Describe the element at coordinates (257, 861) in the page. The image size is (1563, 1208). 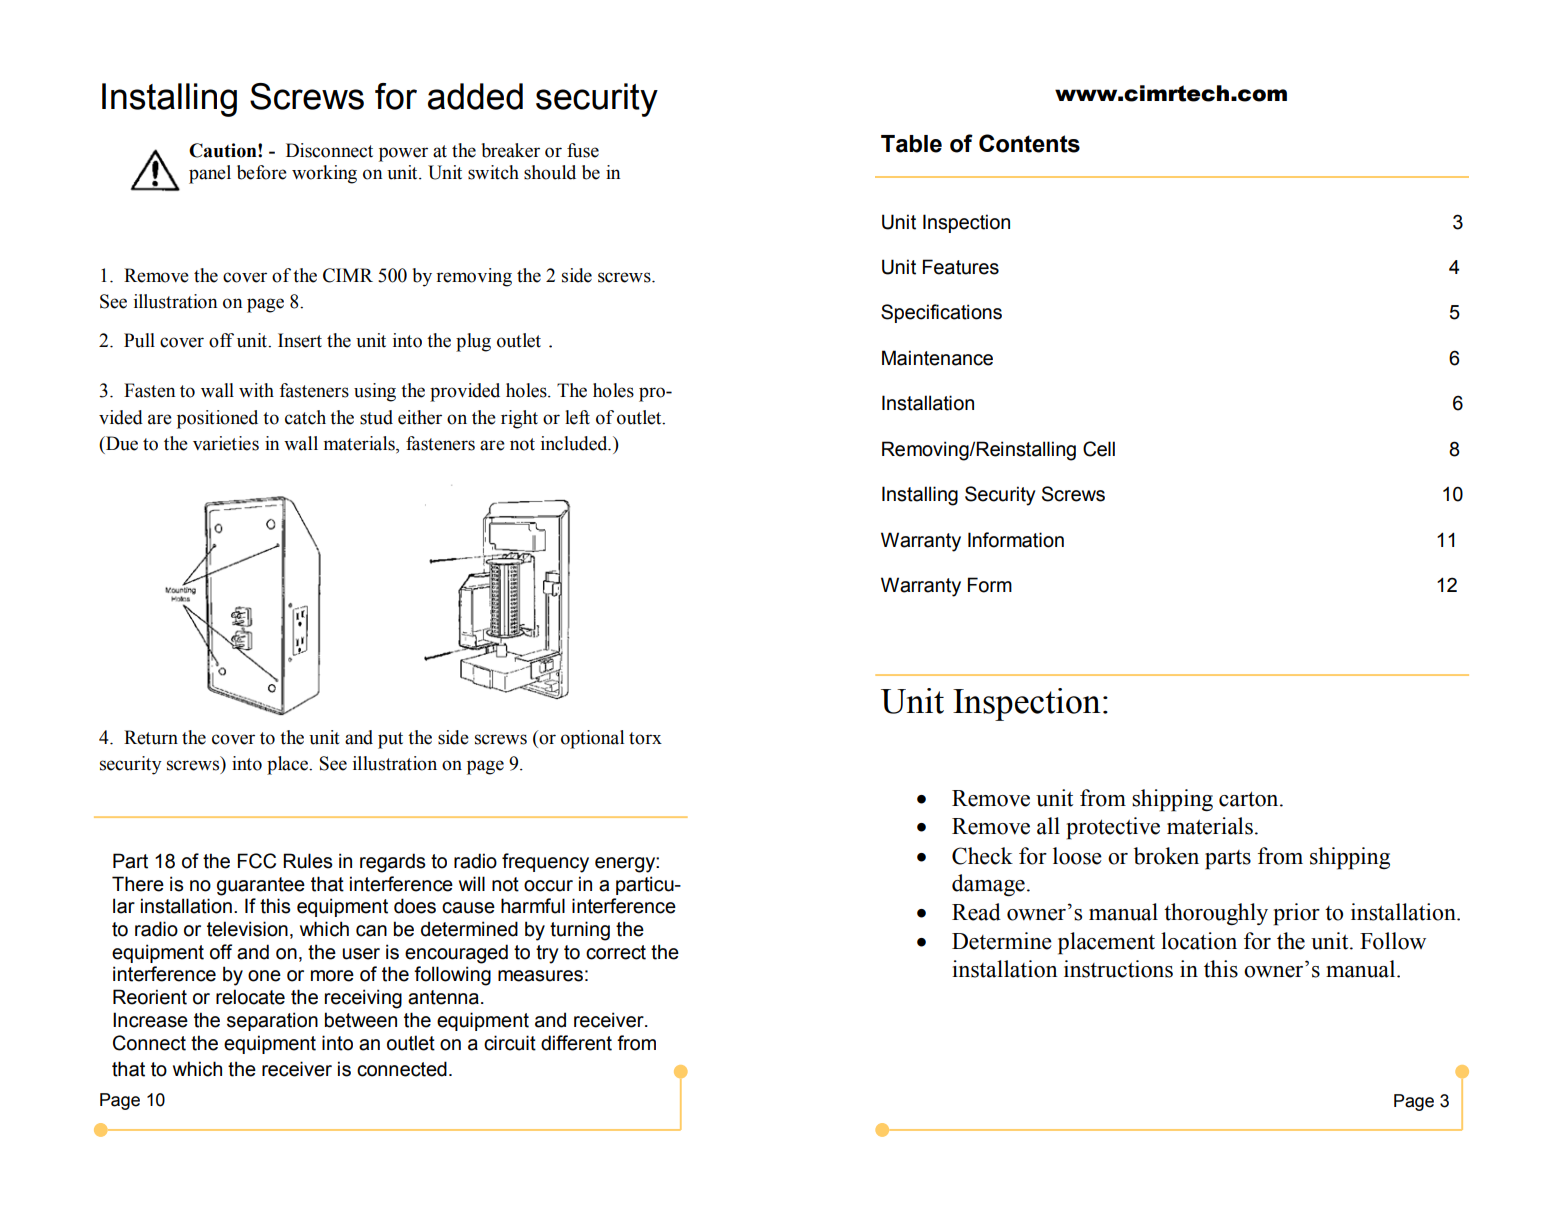
I see `FCC` at that location.
